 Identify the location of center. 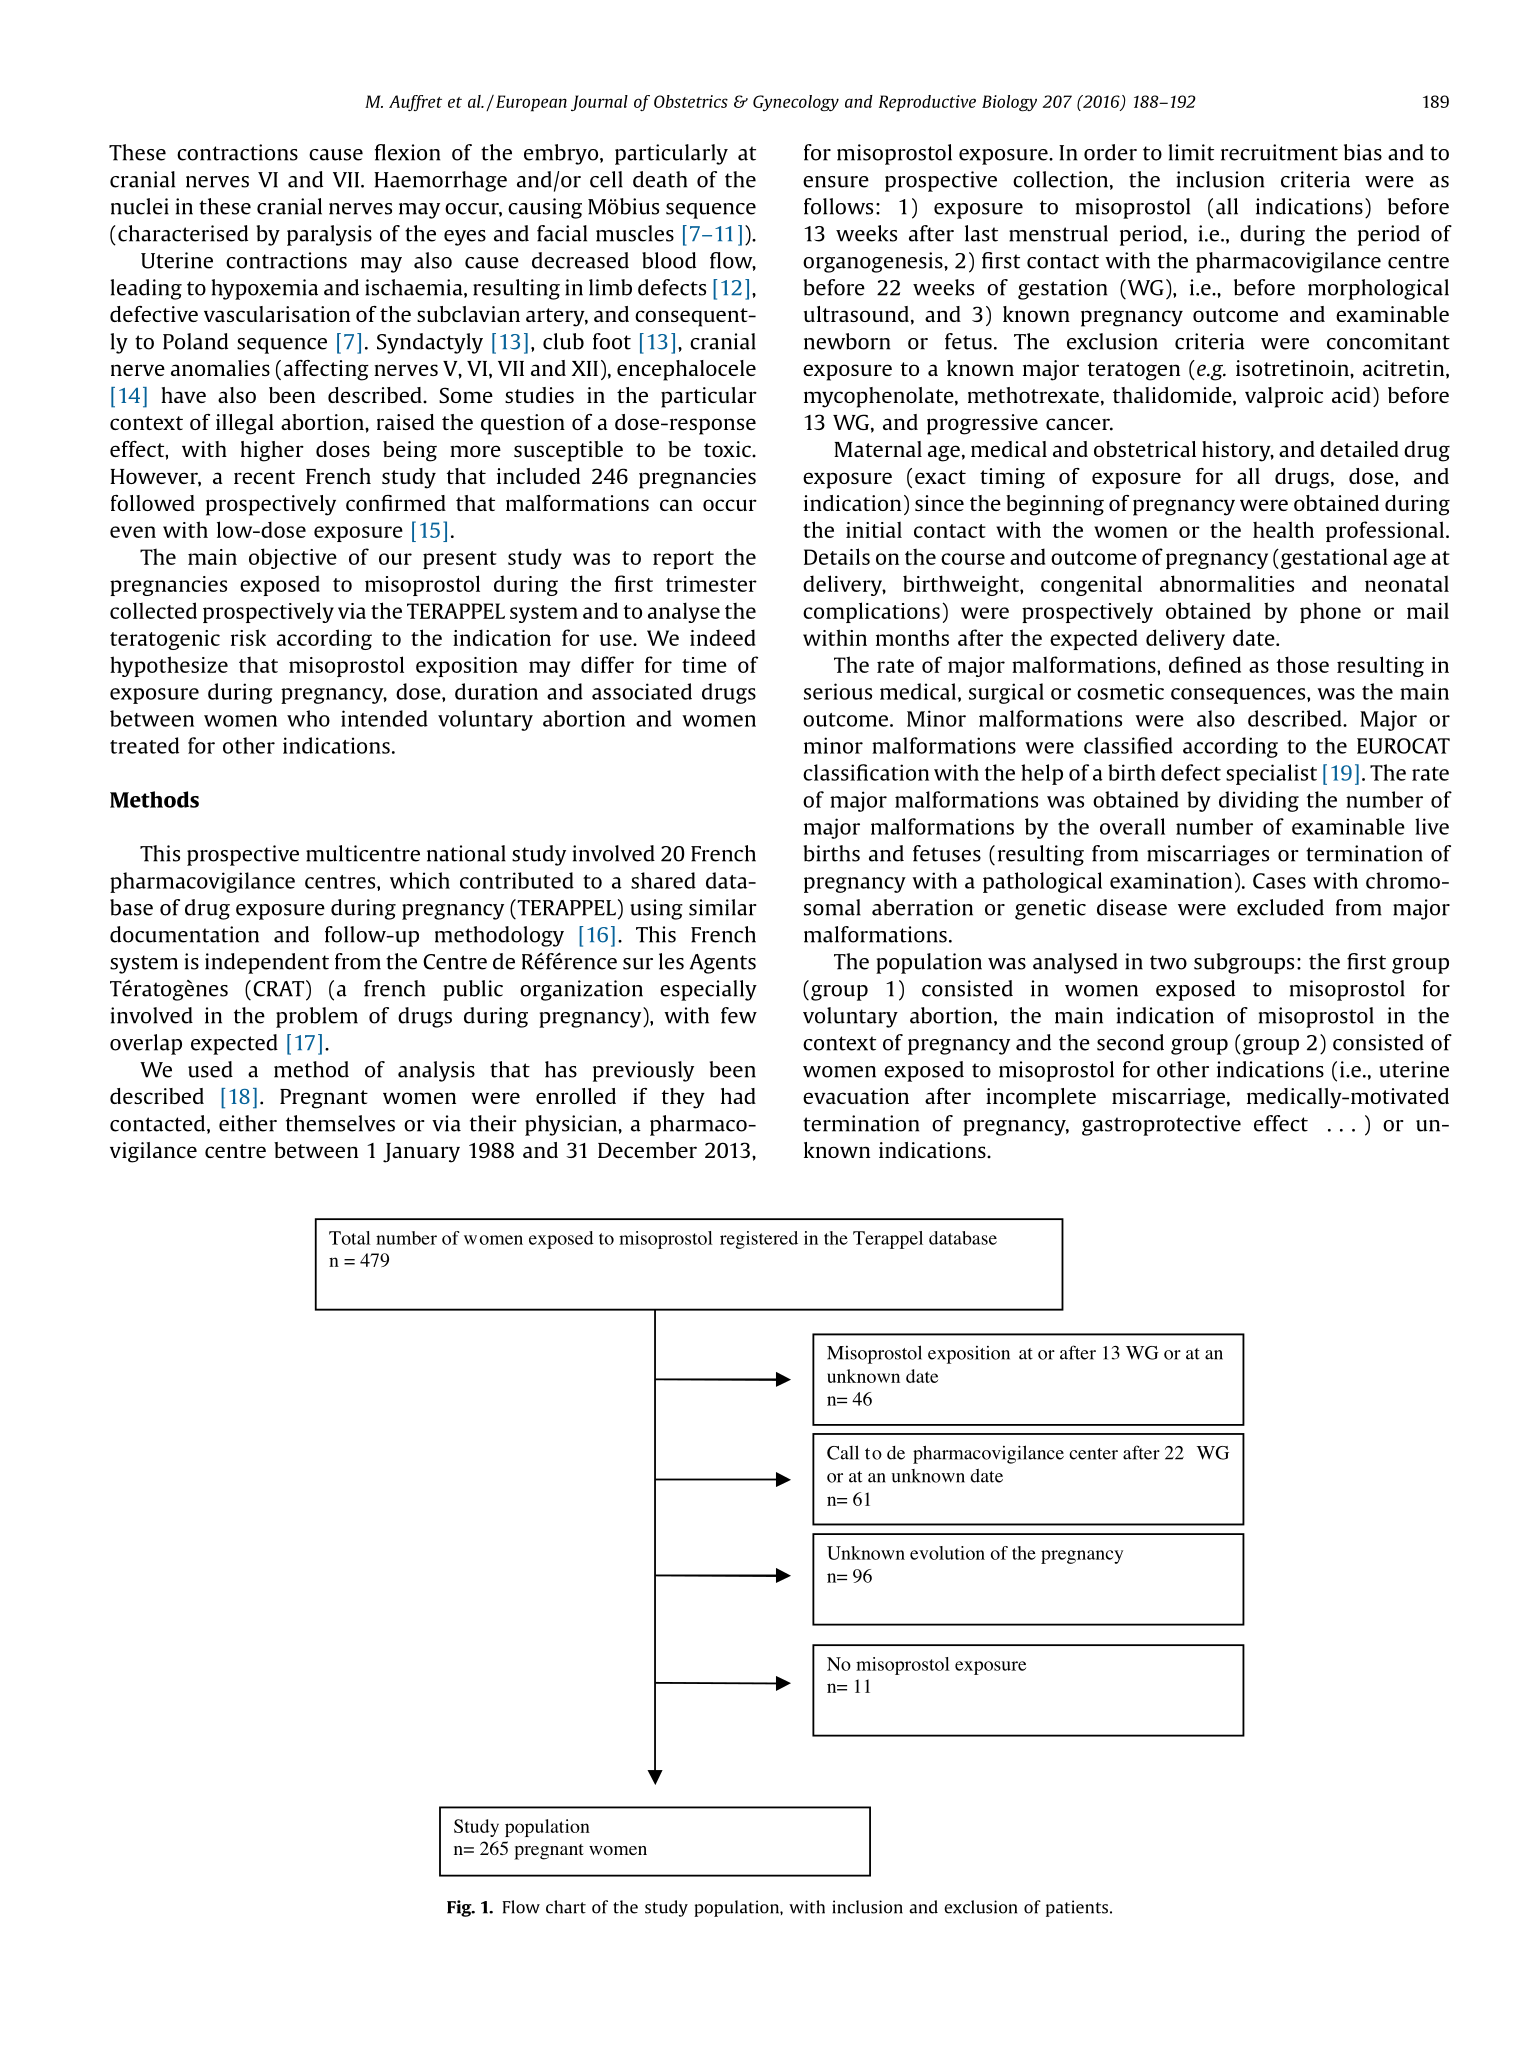
(1093, 1454).
